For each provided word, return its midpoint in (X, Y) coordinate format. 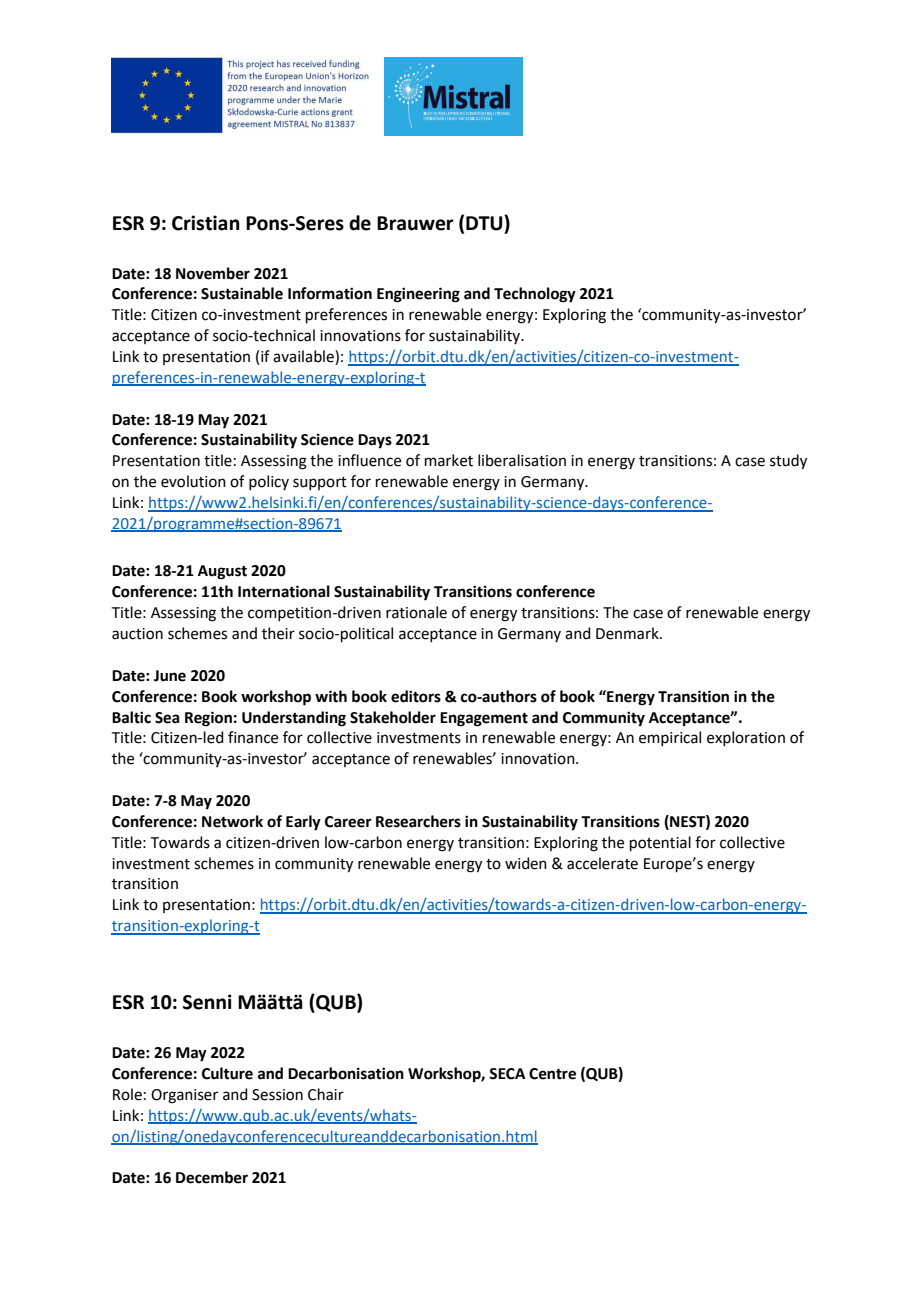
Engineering (418, 295)
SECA (507, 1074)
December (212, 1177)
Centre (552, 1074)
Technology (535, 295)
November (213, 273)
